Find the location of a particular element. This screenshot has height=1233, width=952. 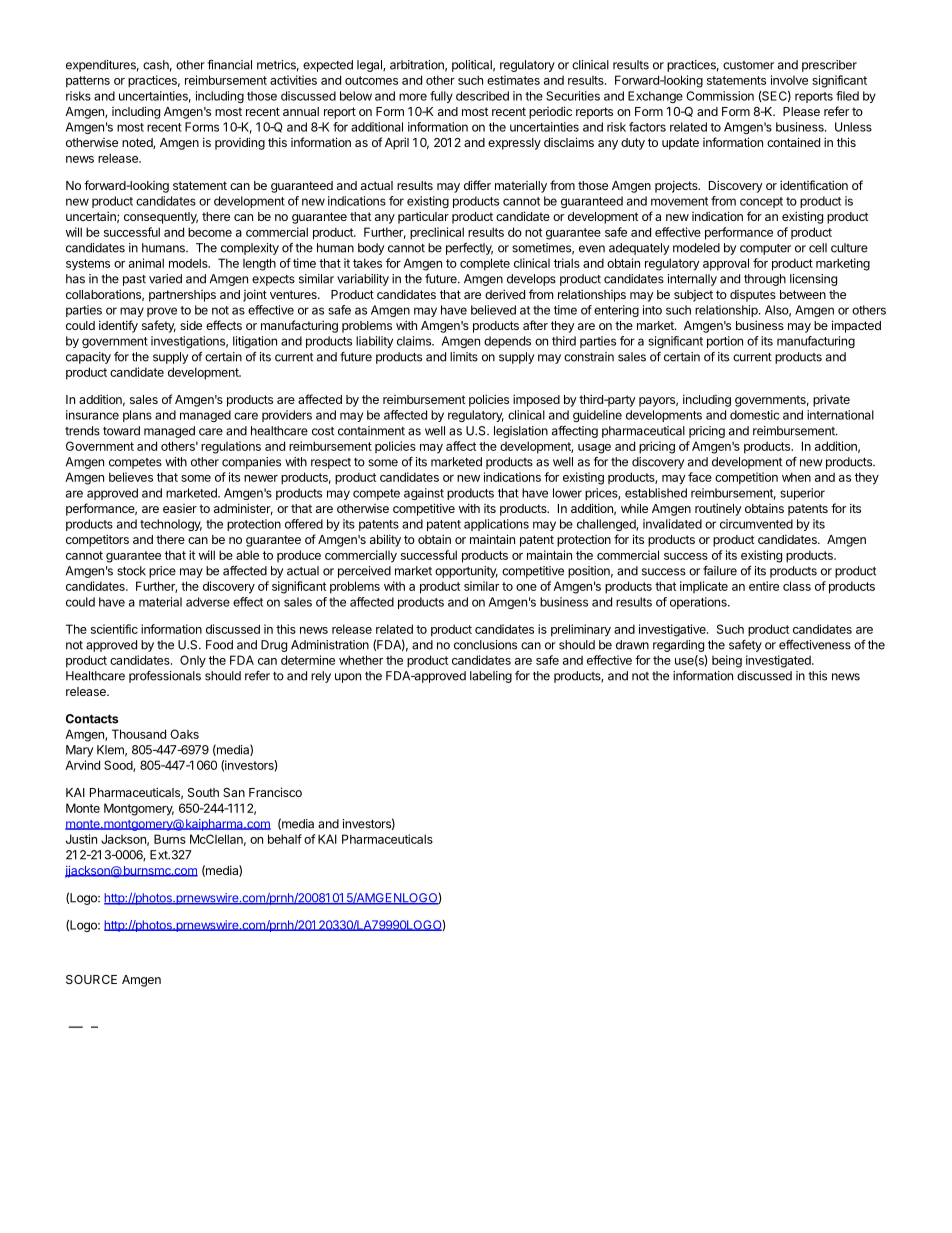

financial is located at coordinates (229, 65).
